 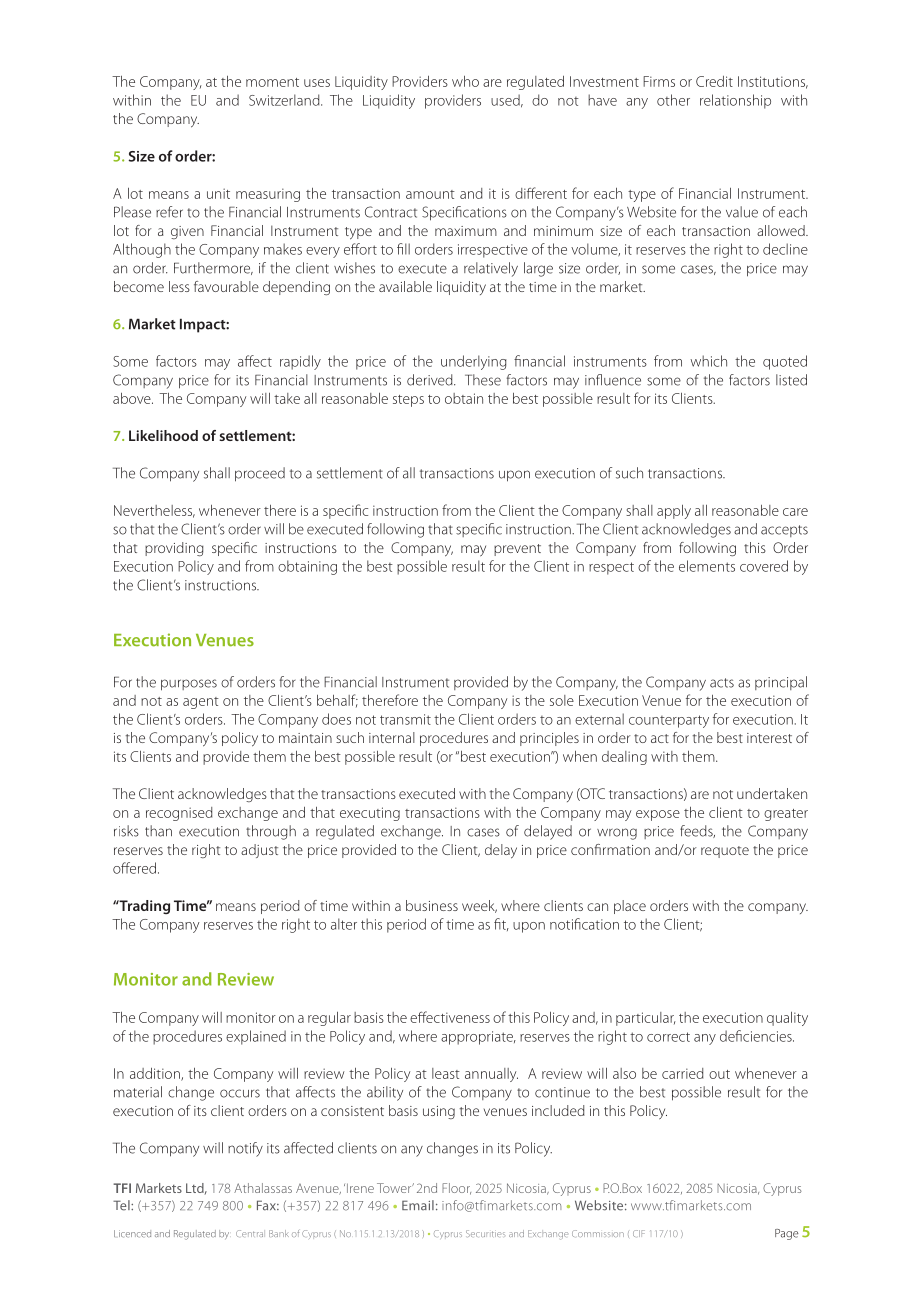 What do you see at coordinates (189, 685) in the screenshot?
I see `purposes` at bounding box center [189, 685].
